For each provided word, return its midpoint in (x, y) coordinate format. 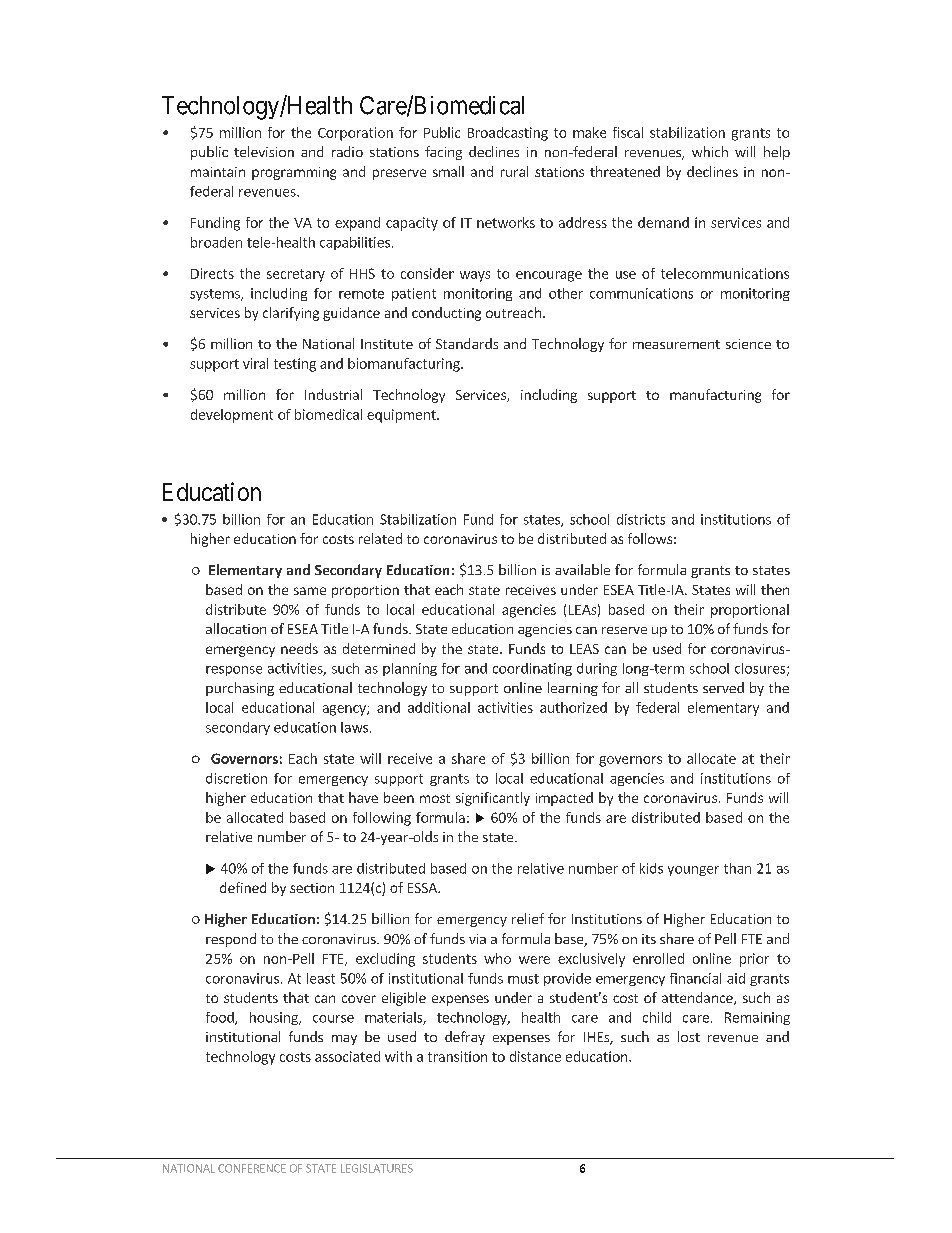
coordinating (532, 669)
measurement (676, 344)
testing (295, 365)
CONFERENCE (252, 1168)
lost (689, 1036)
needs (299, 648)
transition (457, 1056)
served (723, 687)
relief (528, 918)
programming (294, 173)
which (710, 151)
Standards (467, 343)
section (312, 888)
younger (693, 871)
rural (514, 171)
